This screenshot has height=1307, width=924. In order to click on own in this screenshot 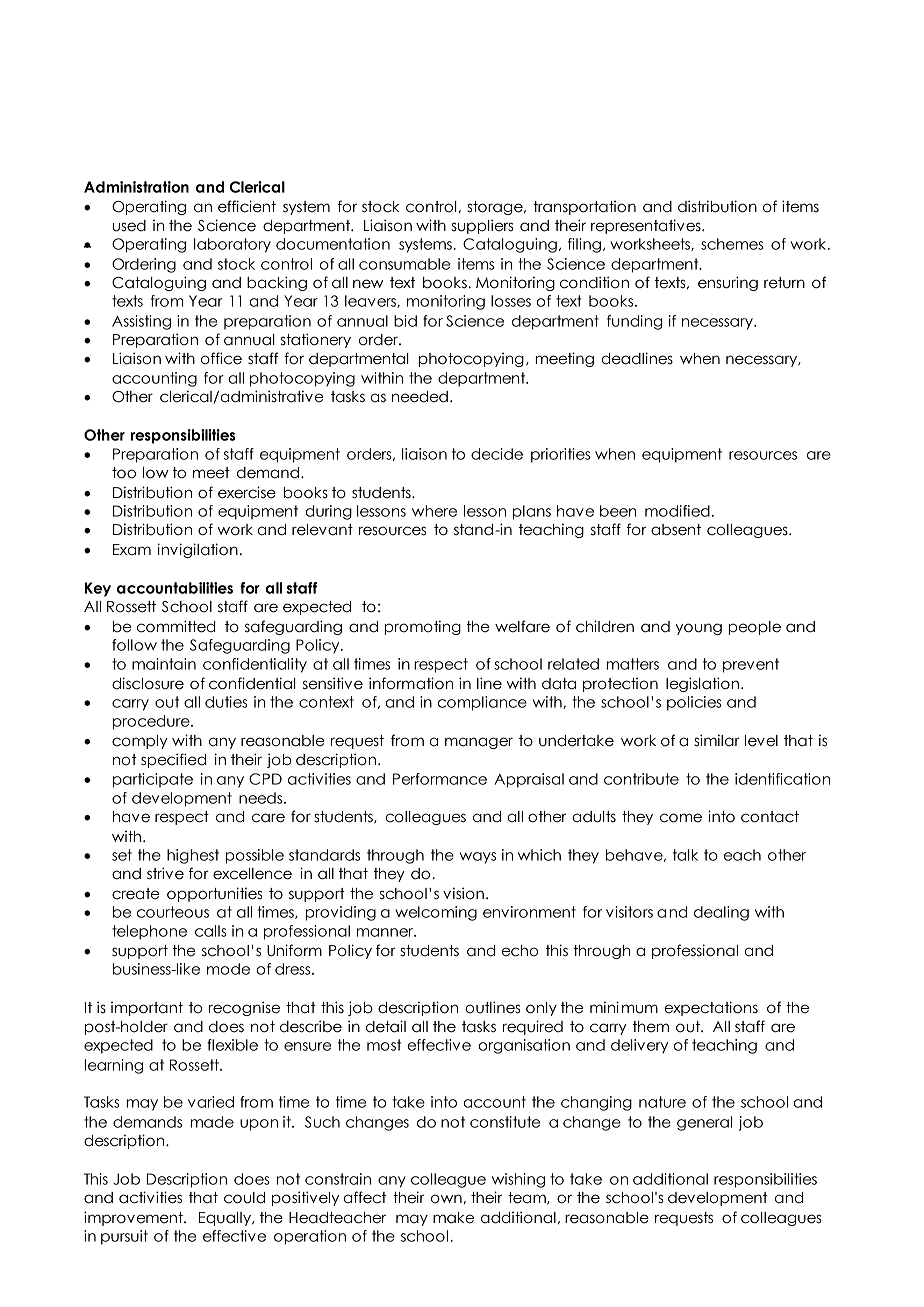, I will do `click(446, 1199)`.
